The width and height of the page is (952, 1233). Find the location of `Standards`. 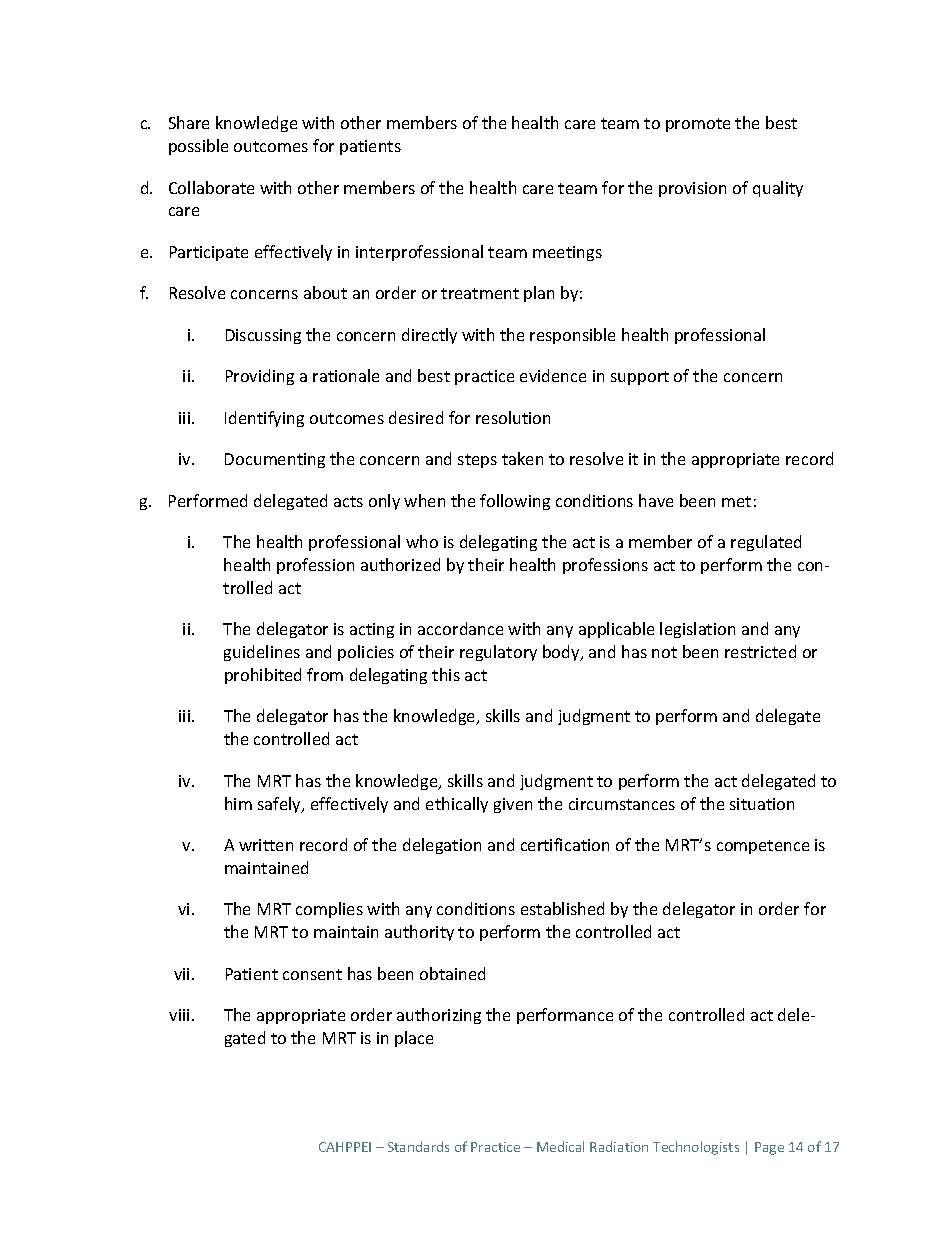

Standards is located at coordinates (418, 1146).
